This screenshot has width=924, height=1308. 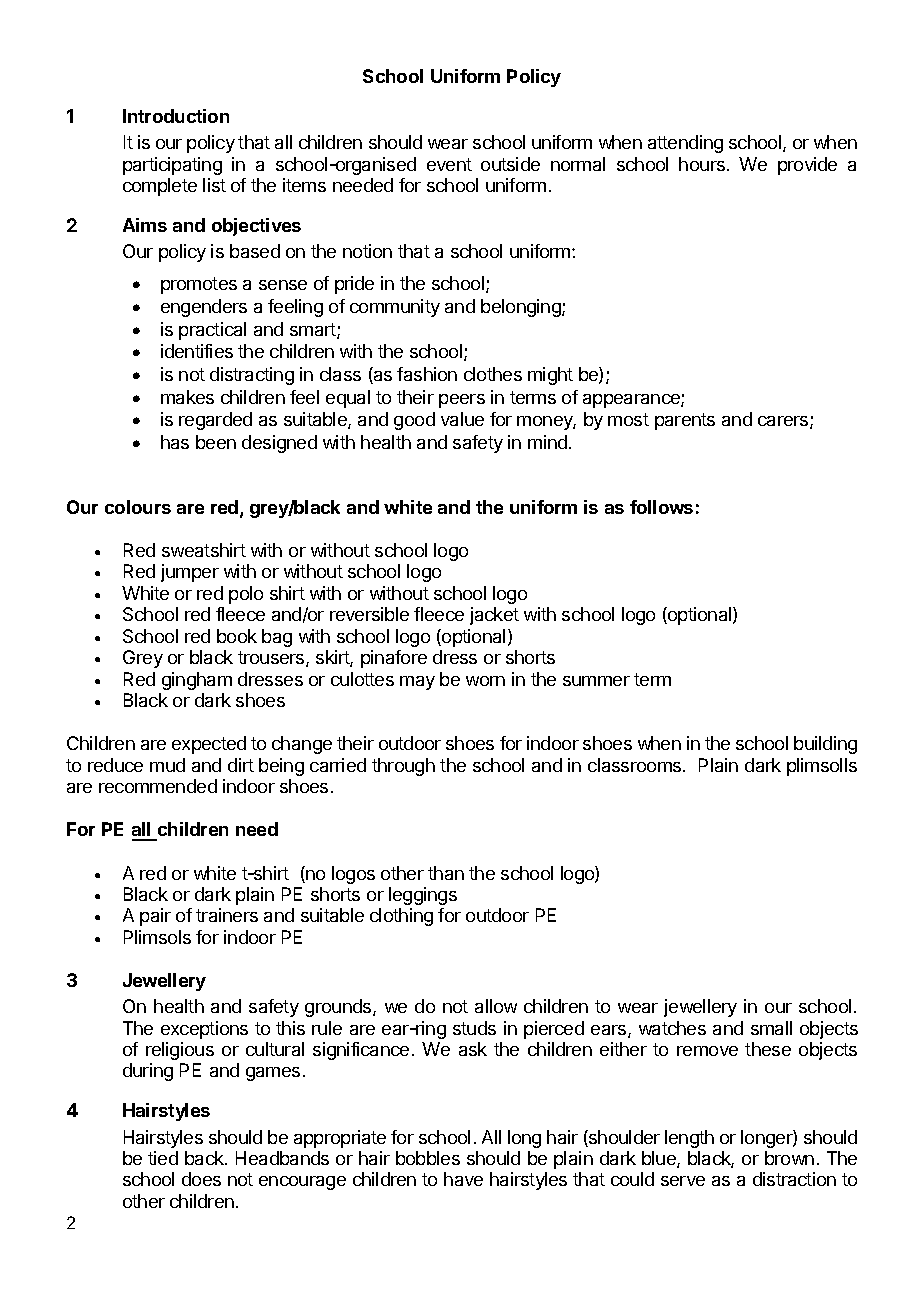 What do you see at coordinates (158, 786) in the screenshot?
I see `recommended` at bounding box center [158, 786].
